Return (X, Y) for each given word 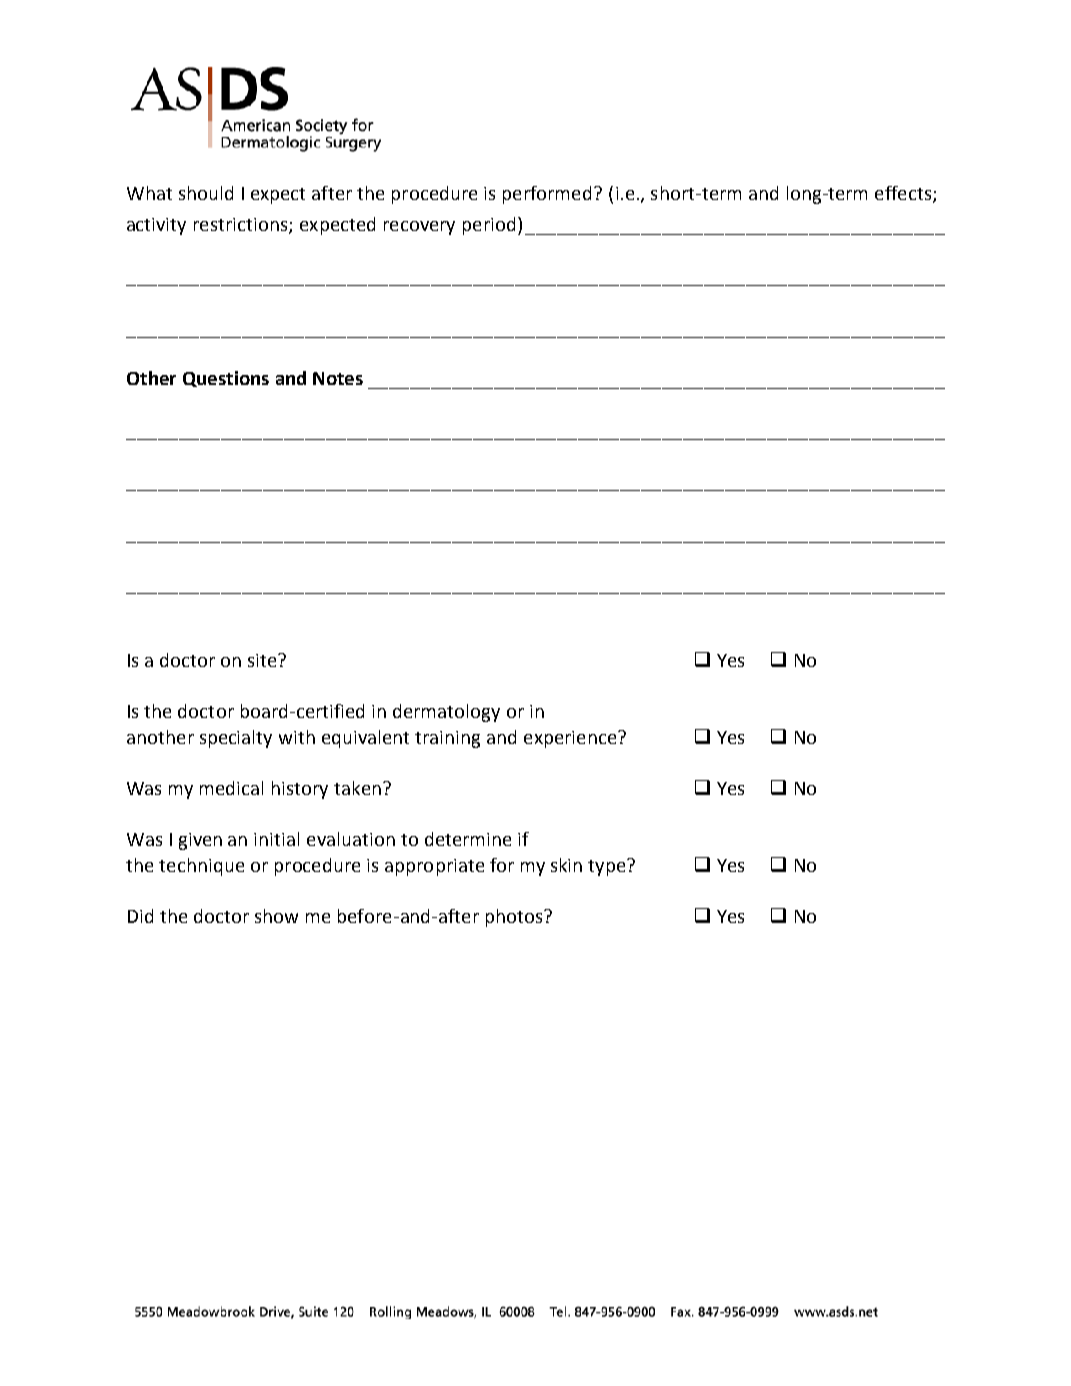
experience (571, 739)
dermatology (446, 713)
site (263, 660)
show (276, 916)
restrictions (242, 226)
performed (547, 195)
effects (904, 194)
